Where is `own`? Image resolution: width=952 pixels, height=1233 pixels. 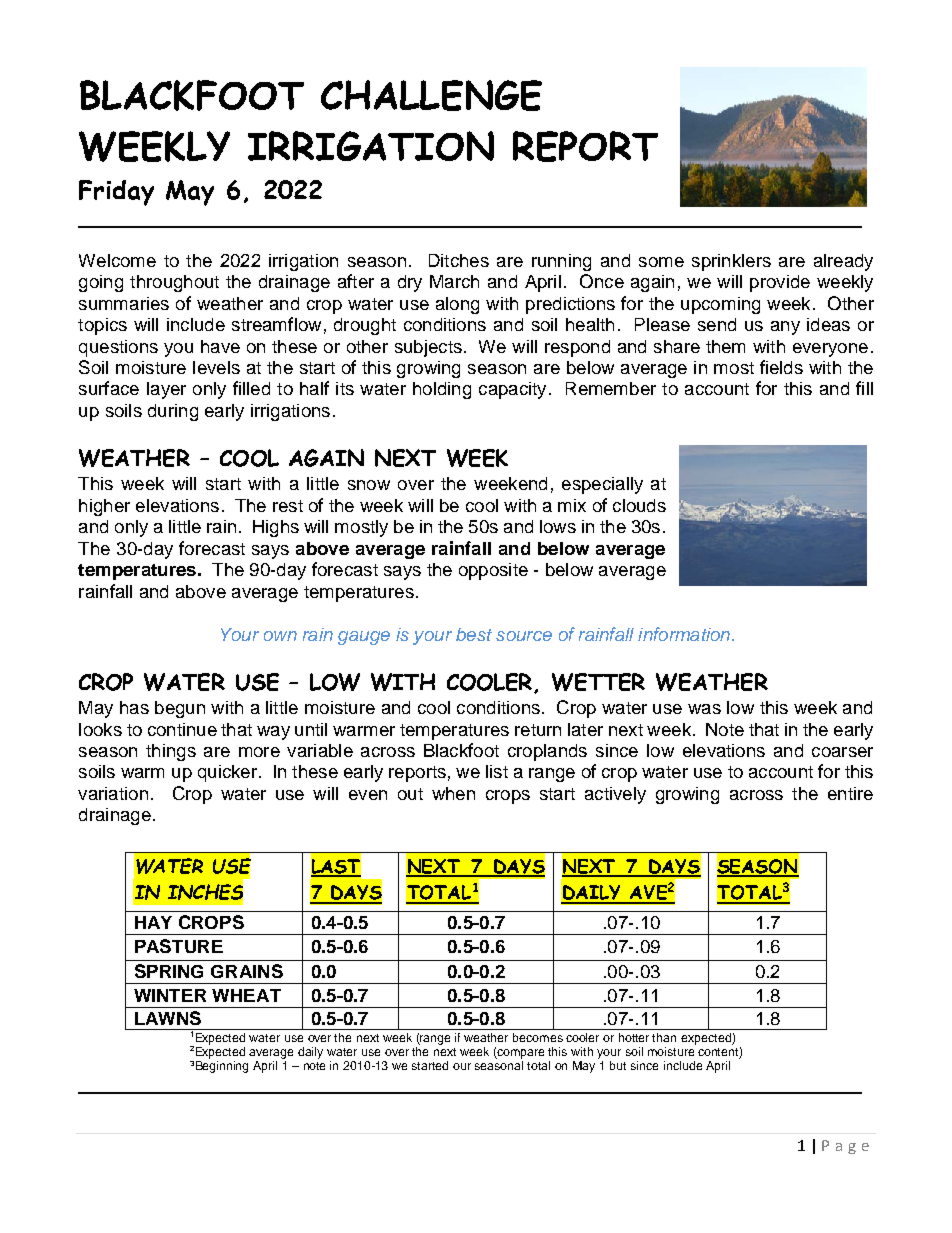 own is located at coordinates (280, 636).
